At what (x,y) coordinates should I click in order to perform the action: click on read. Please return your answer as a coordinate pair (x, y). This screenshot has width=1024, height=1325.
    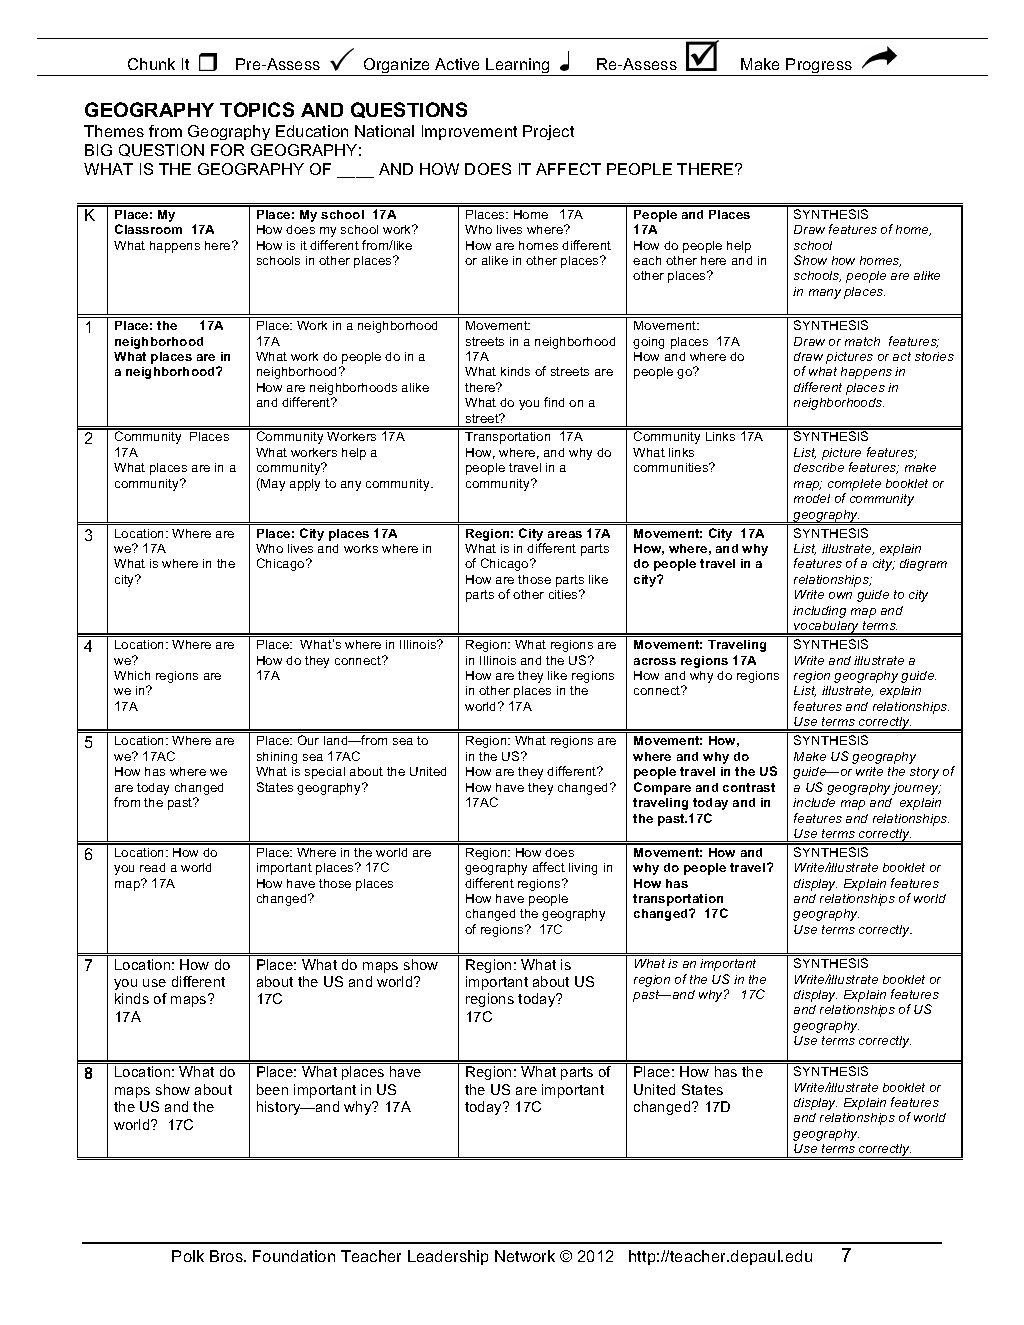
    Looking at the image, I should click on (152, 867).
